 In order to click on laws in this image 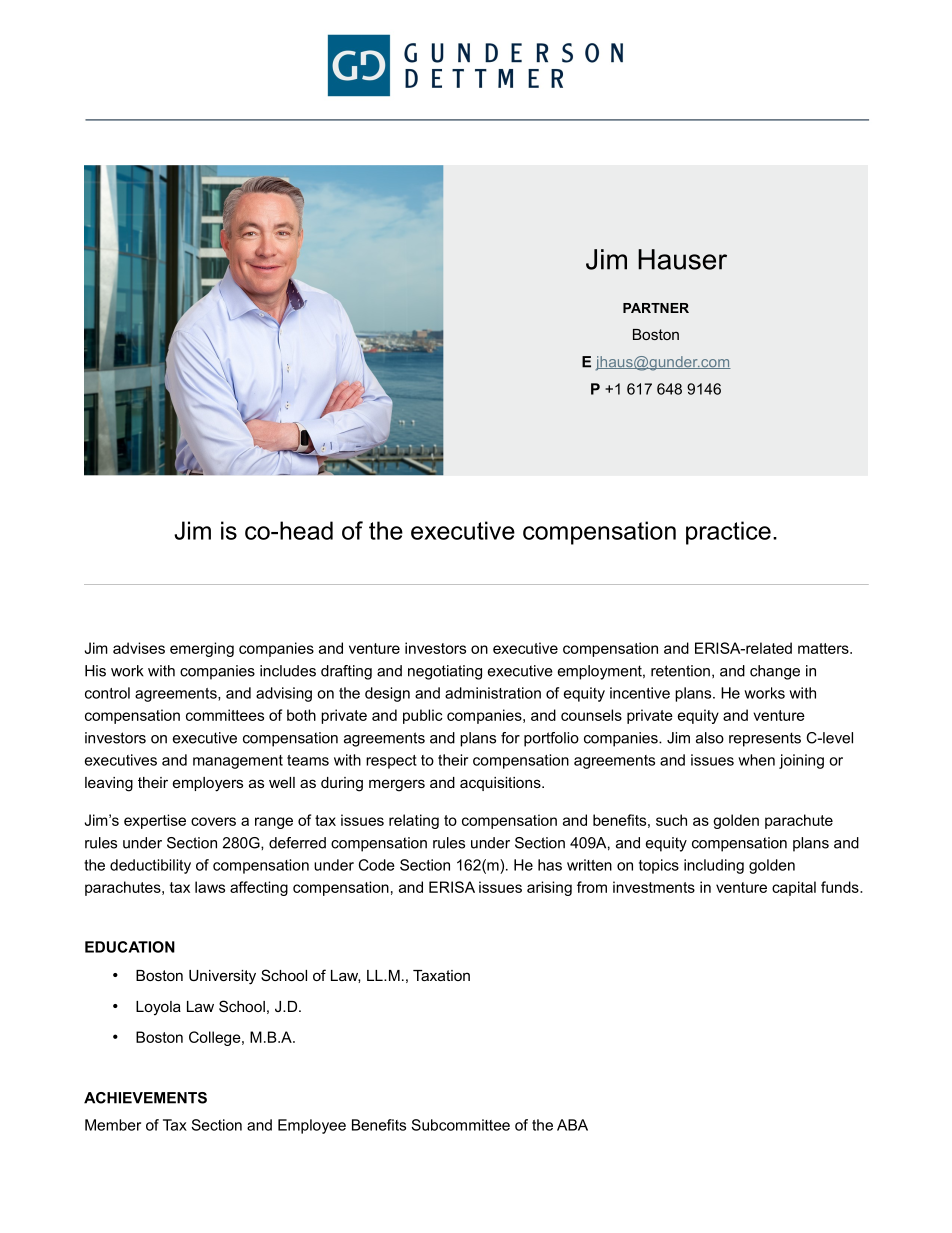, I will do `click(210, 887)`.
